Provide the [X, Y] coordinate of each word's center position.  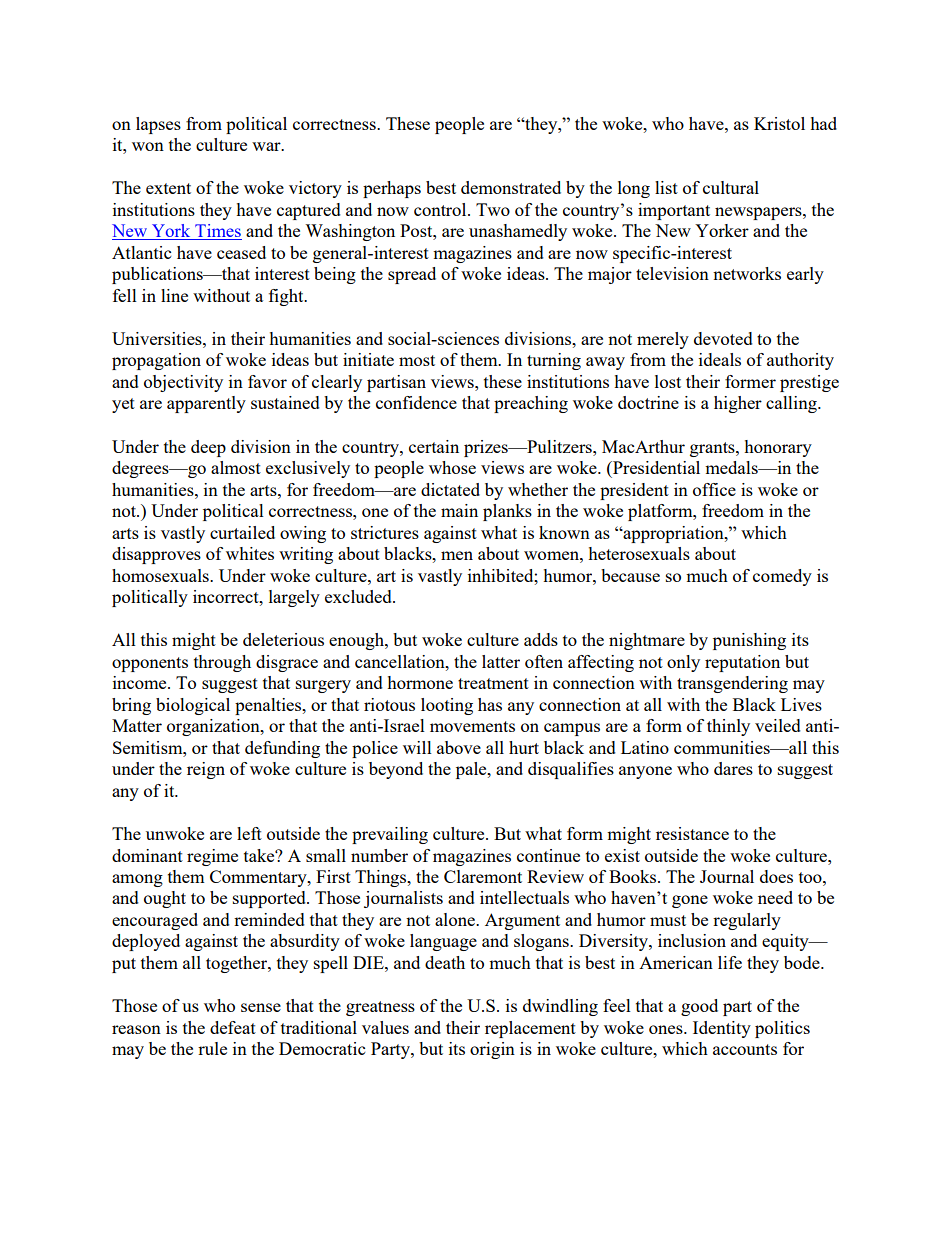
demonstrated [511, 187]
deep [208, 448]
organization [214, 727]
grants [713, 449]
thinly [728, 727]
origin [492, 1050]
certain [434, 446]
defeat [233, 1027]
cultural [731, 187]
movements [472, 726]
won [148, 146]
